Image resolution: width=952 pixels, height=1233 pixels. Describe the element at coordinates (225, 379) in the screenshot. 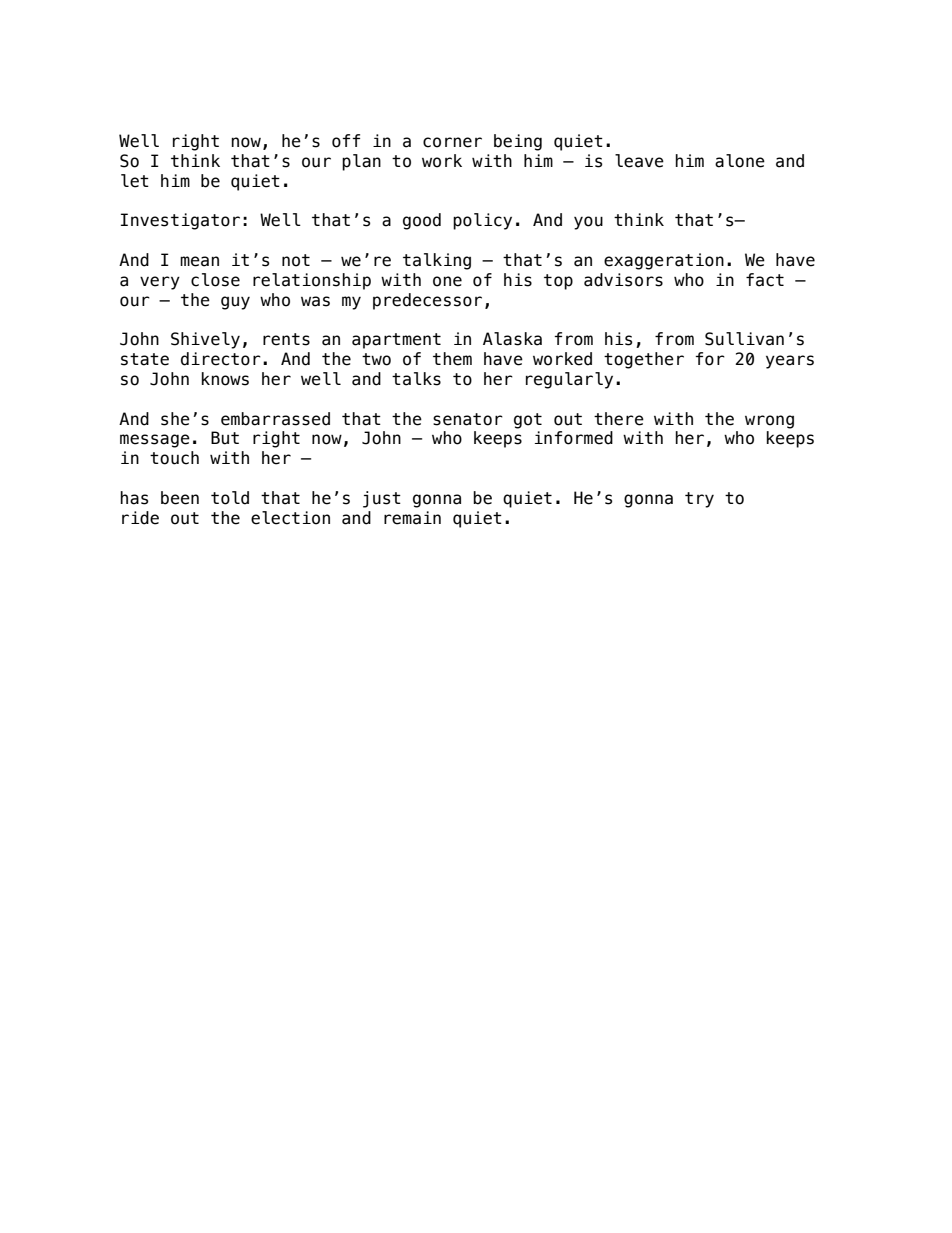

I see `knows` at that location.
